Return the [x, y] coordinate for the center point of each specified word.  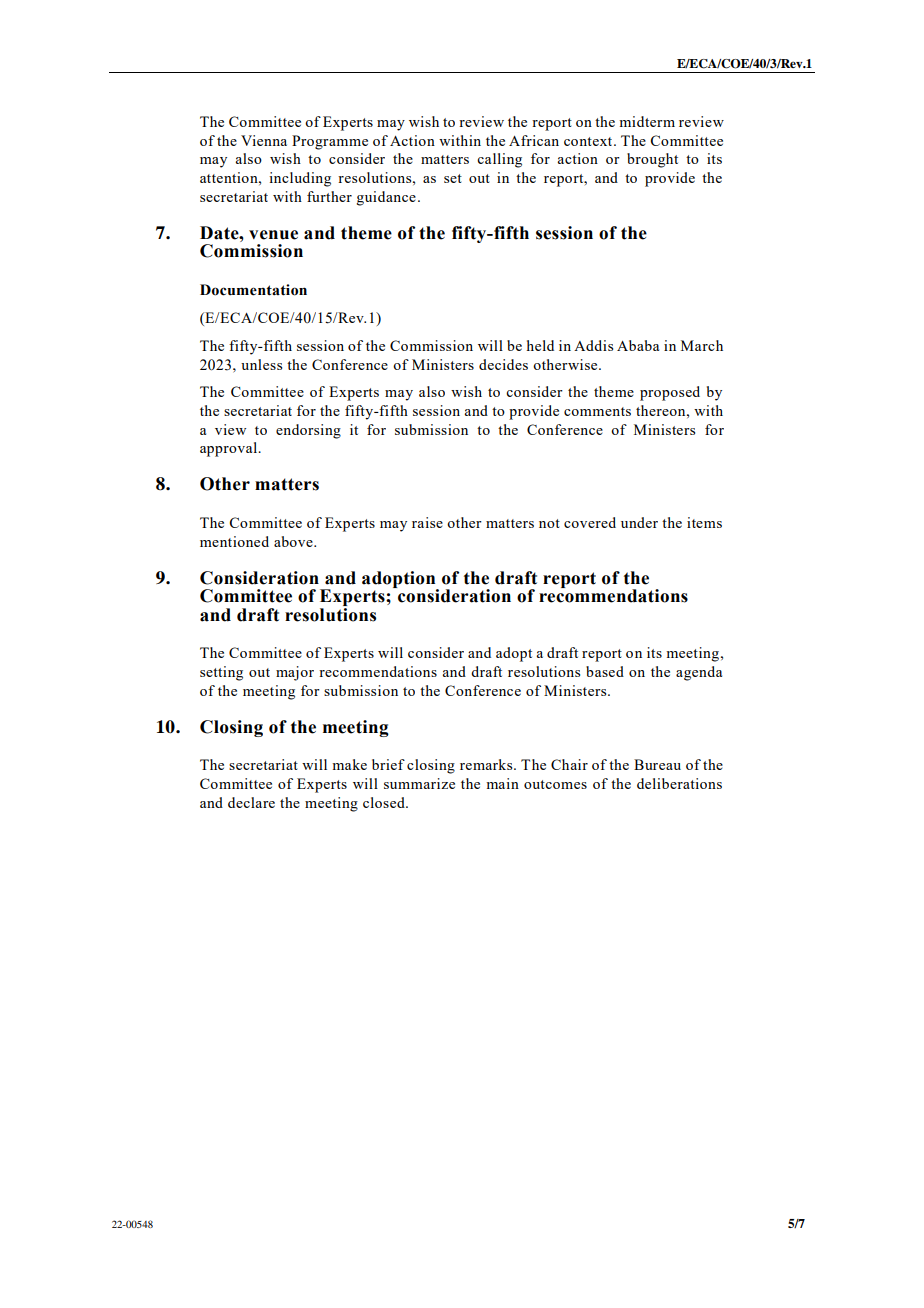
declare [251, 802]
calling [499, 160]
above [294, 541]
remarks [487, 764]
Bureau [657, 764]
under [639, 522]
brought [652, 160]
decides [503, 364]
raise [427, 522]
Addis [593, 345]
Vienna [264, 140]
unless [261, 364]
